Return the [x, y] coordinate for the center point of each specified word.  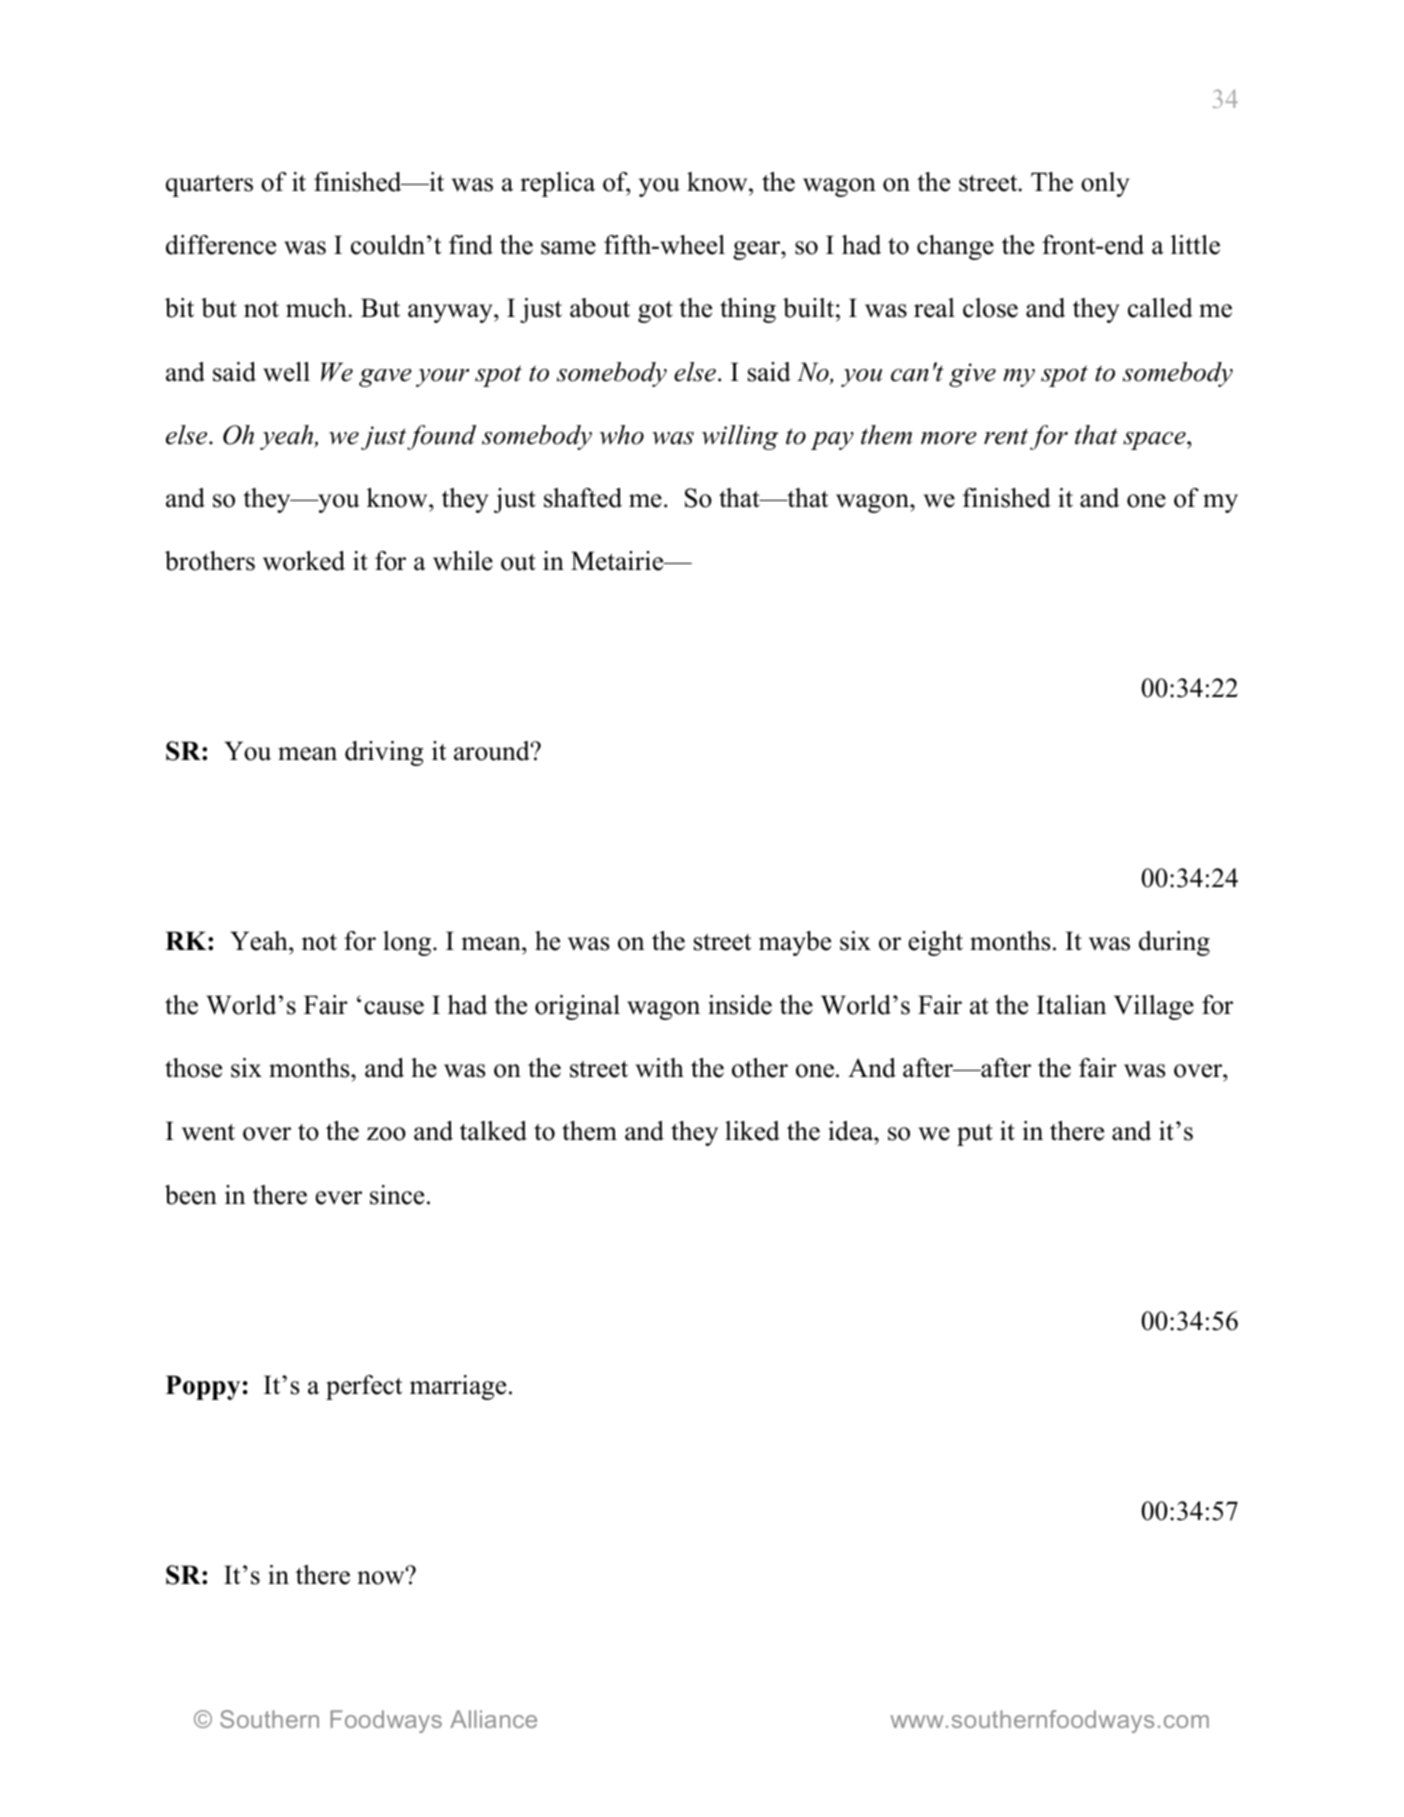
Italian [1072, 1005]
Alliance [493, 1719]
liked [752, 1131]
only [1105, 184]
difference [221, 245]
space [1155, 441]
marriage [458, 1387]
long [408, 943]
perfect [364, 1387]
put [975, 1135]
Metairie [618, 561]
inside [740, 1005]
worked [304, 561]
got [655, 312]
